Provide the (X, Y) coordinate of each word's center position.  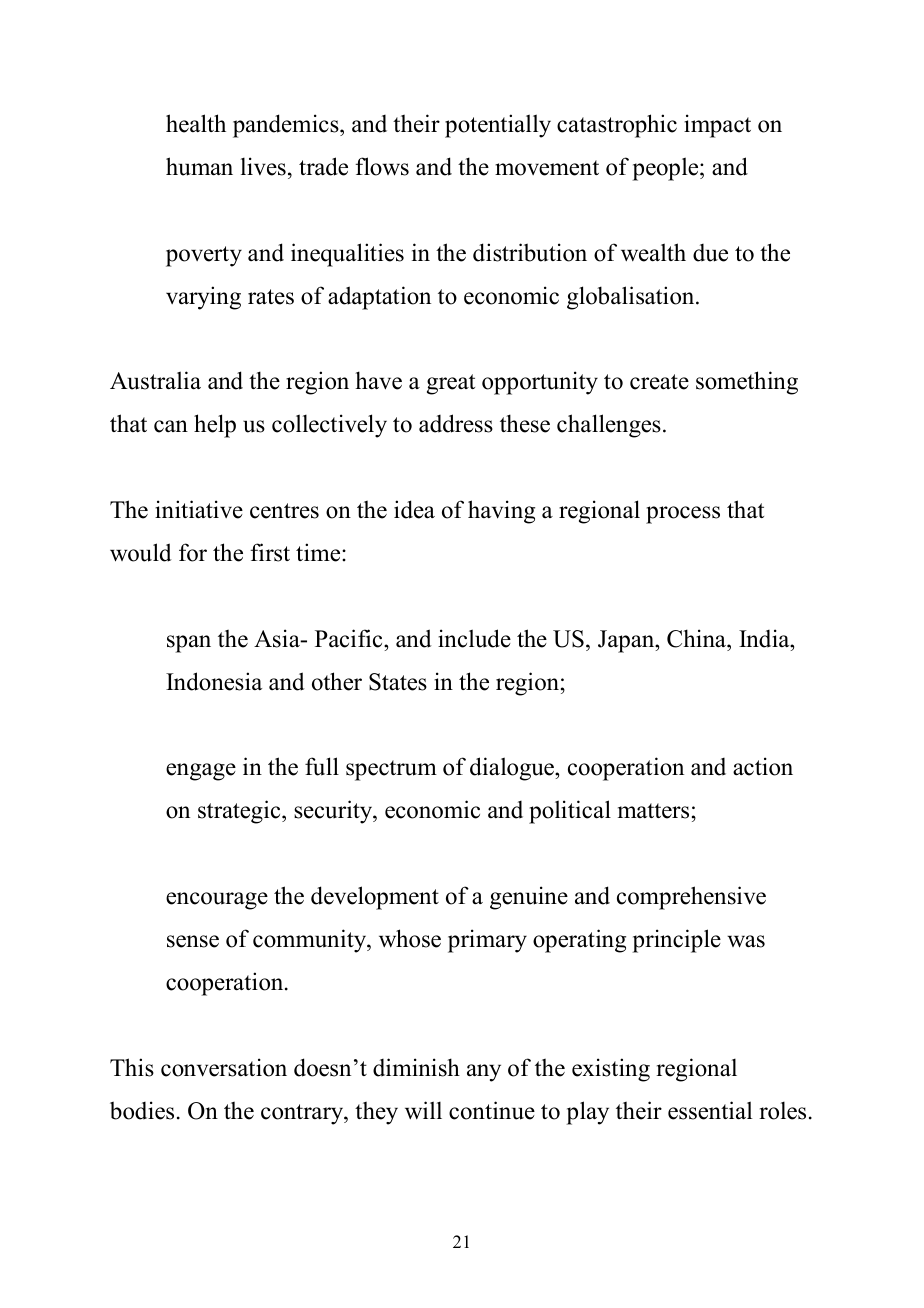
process (683, 515)
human (199, 166)
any (484, 1073)
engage (201, 772)
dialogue (513, 769)
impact (717, 126)
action (763, 766)
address (456, 423)
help (215, 426)
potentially (498, 126)
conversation (224, 1067)
